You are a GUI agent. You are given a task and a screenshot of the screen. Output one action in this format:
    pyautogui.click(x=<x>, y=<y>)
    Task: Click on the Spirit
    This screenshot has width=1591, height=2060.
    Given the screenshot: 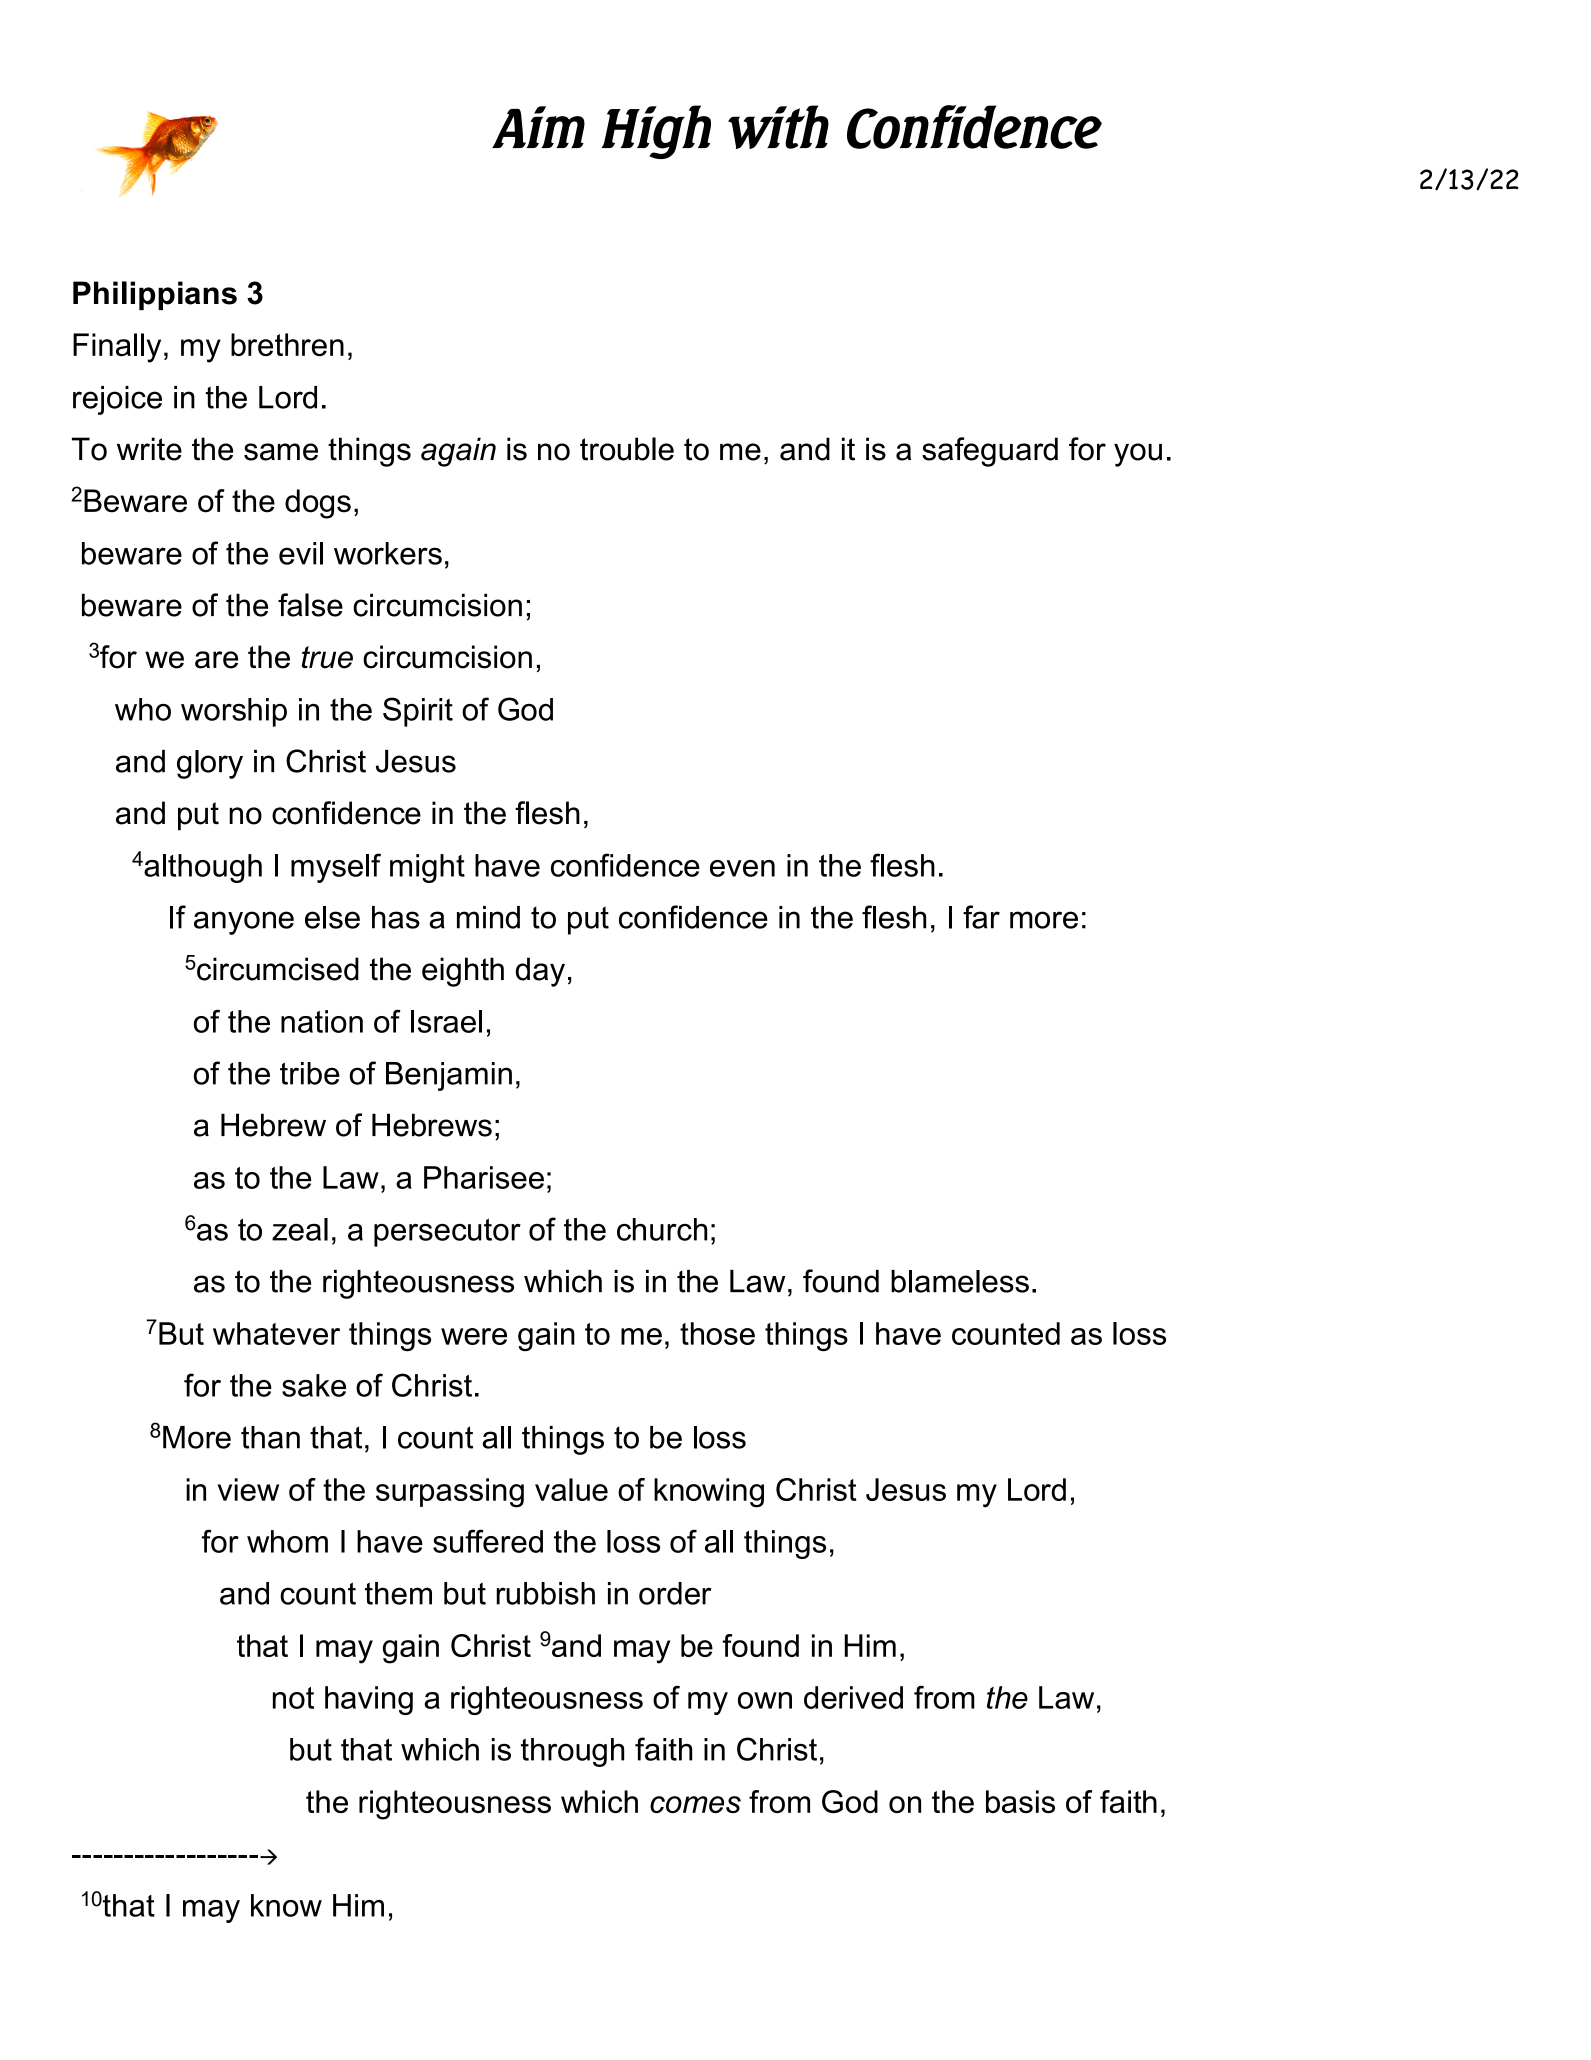 What is the action you would take?
    pyautogui.click(x=418, y=712)
